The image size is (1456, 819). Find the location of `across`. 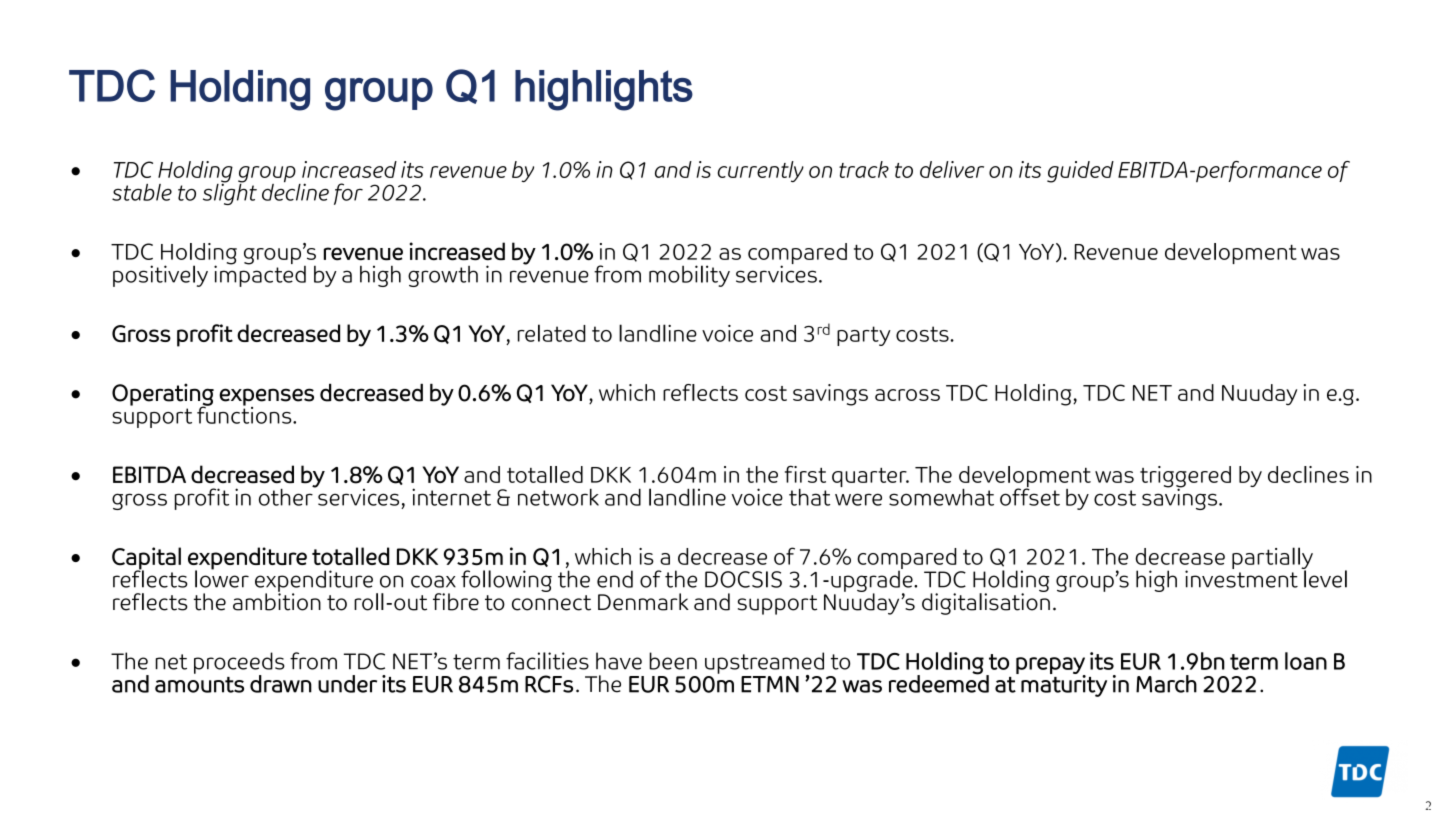

across is located at coordinates (907, 395).
